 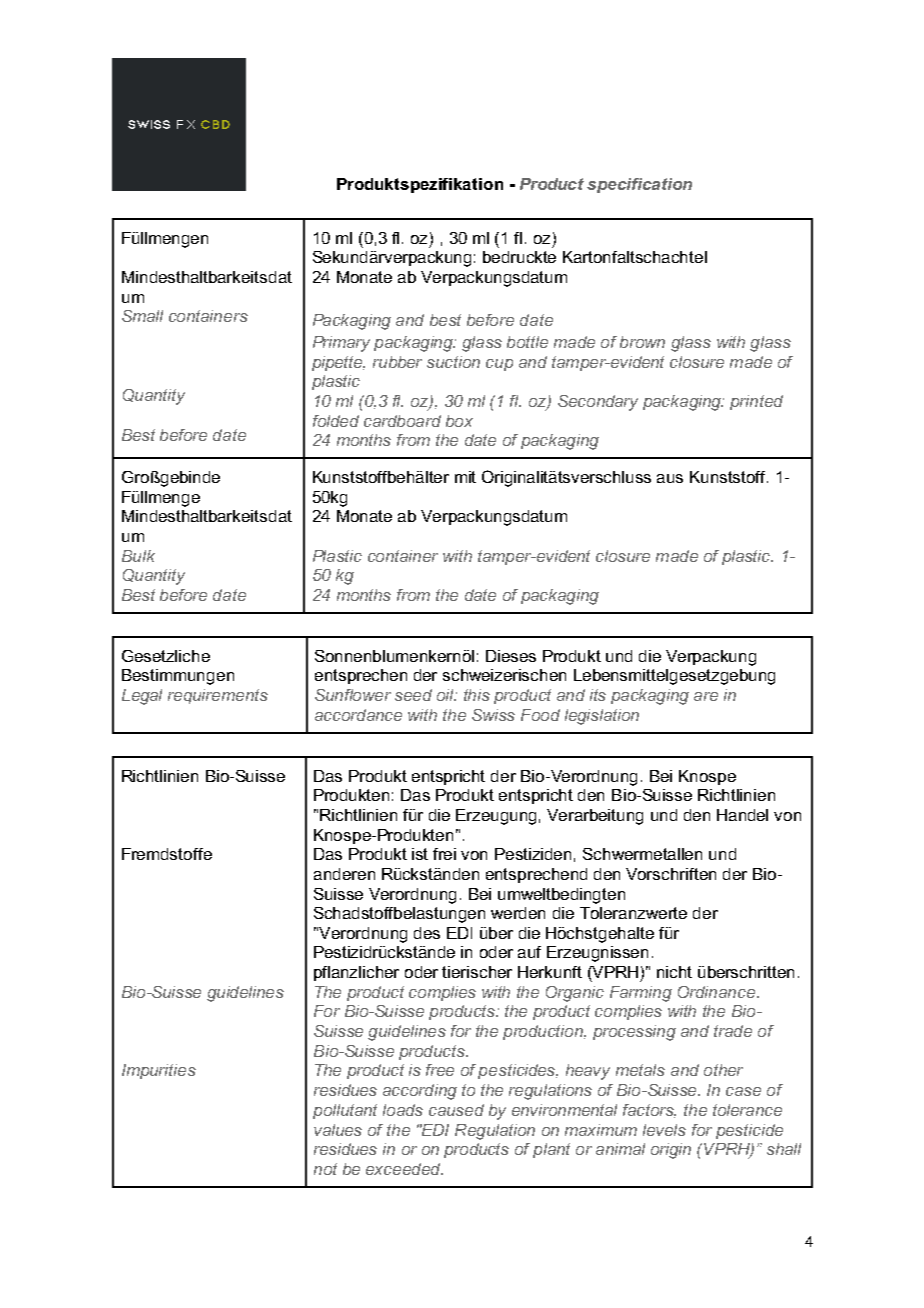 What do you see at coordinates (639, 185) in the screenshot?
I see `specification` at bounding box center [639, 185].
